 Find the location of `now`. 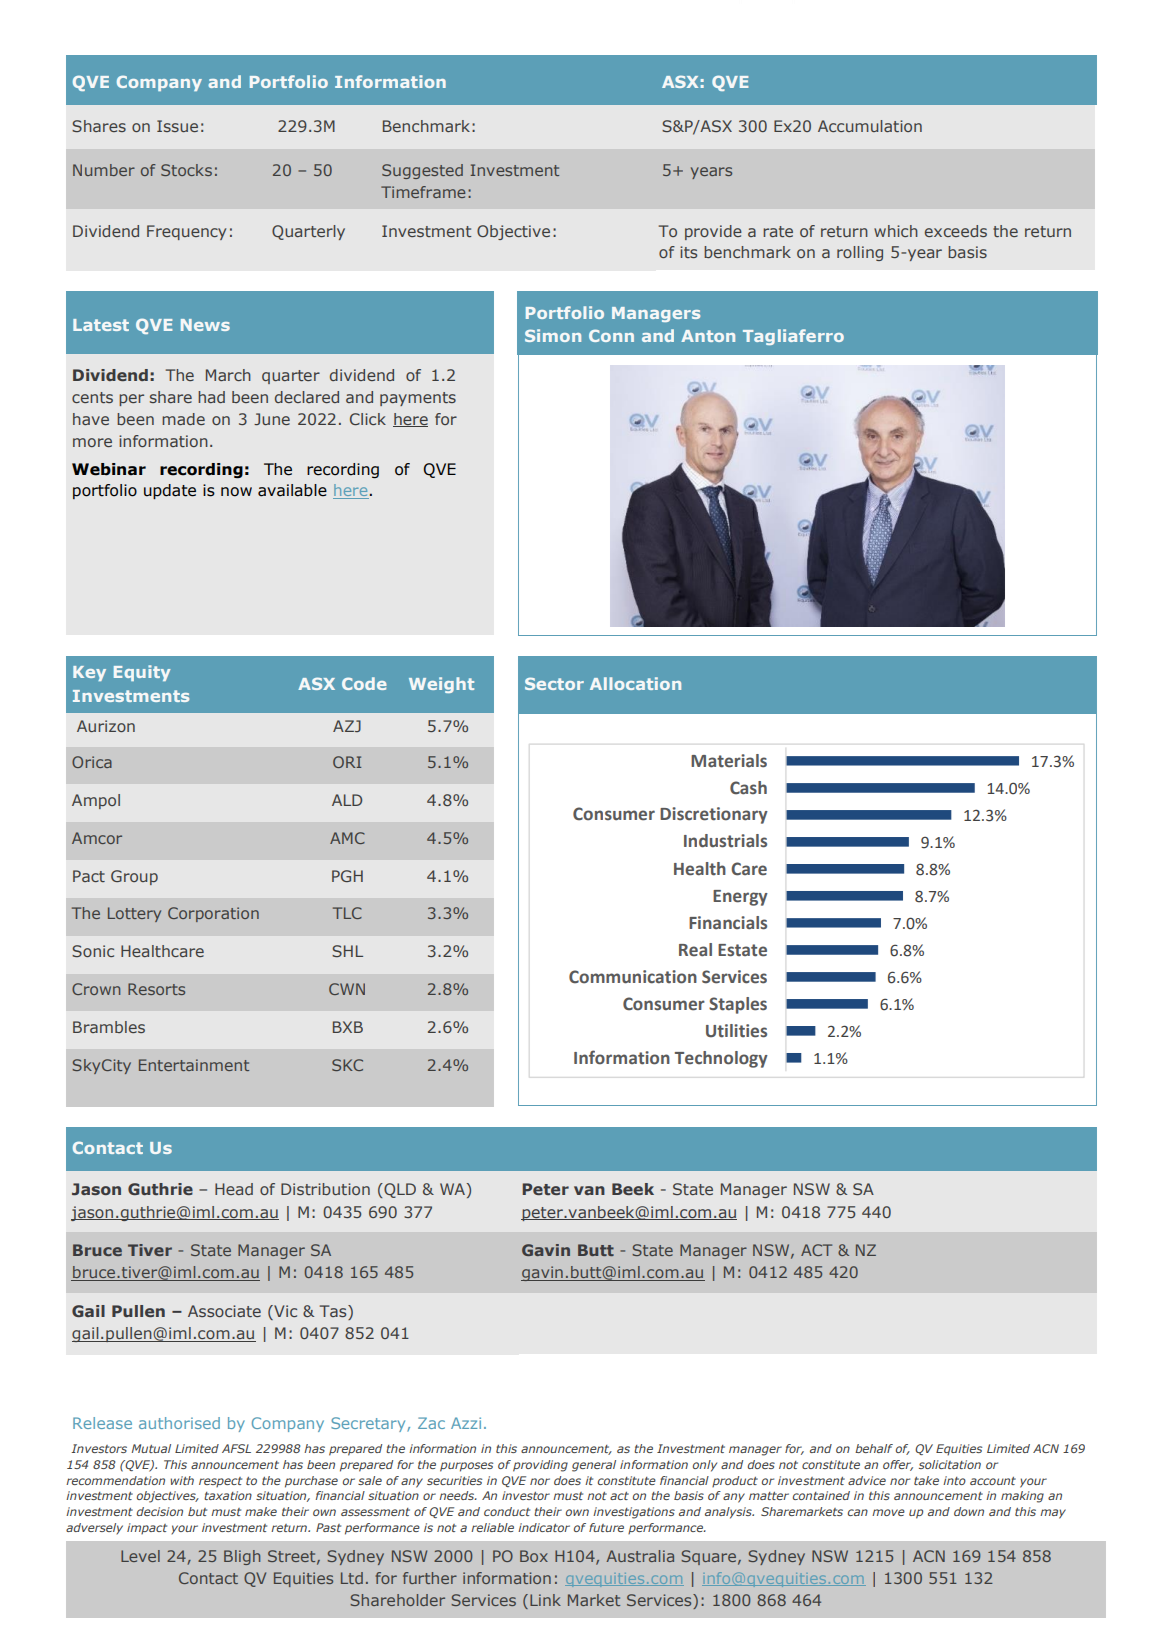

now is located at coordinates (236, 492).
